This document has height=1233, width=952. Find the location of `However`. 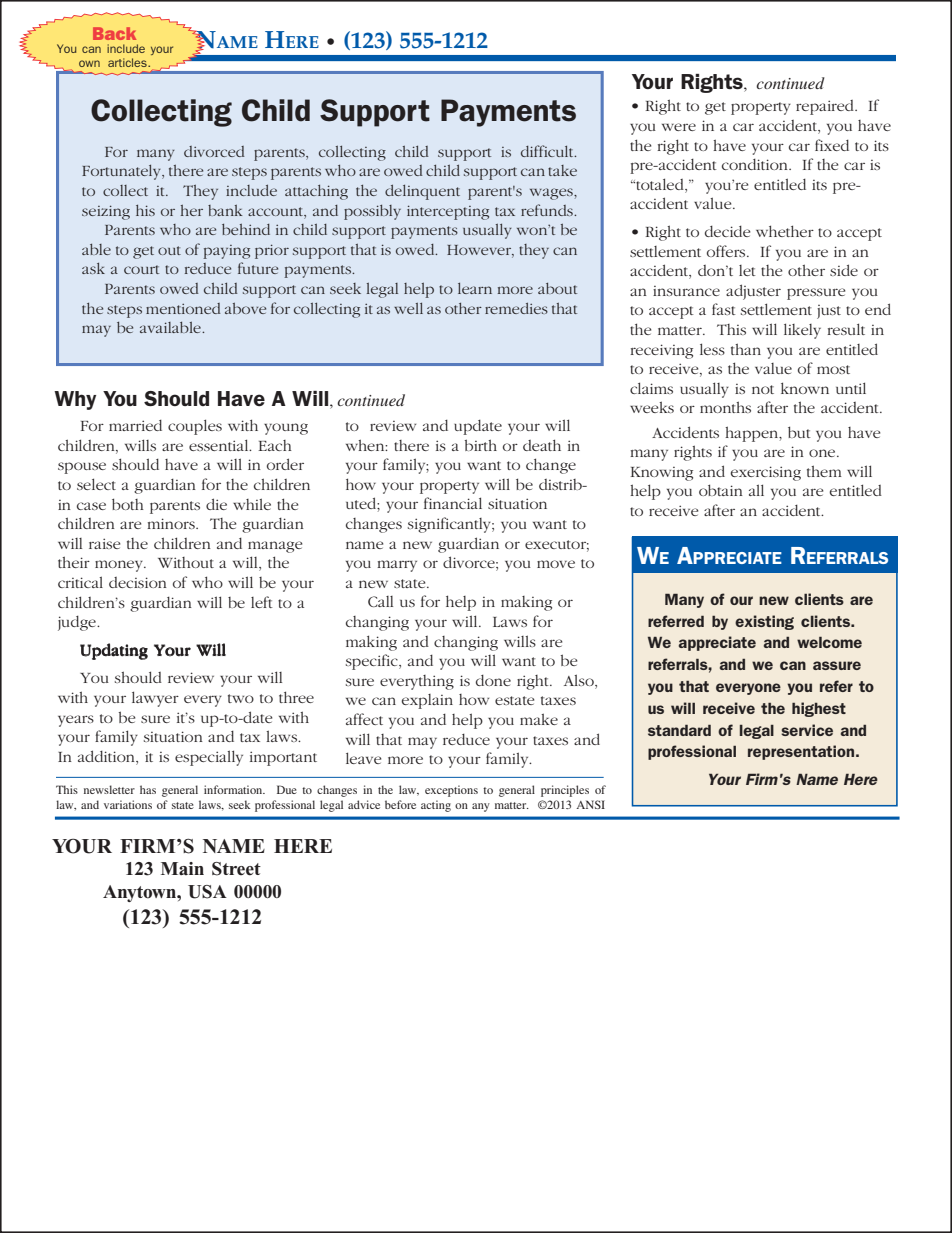

However is located at coordinates (480, 250).
